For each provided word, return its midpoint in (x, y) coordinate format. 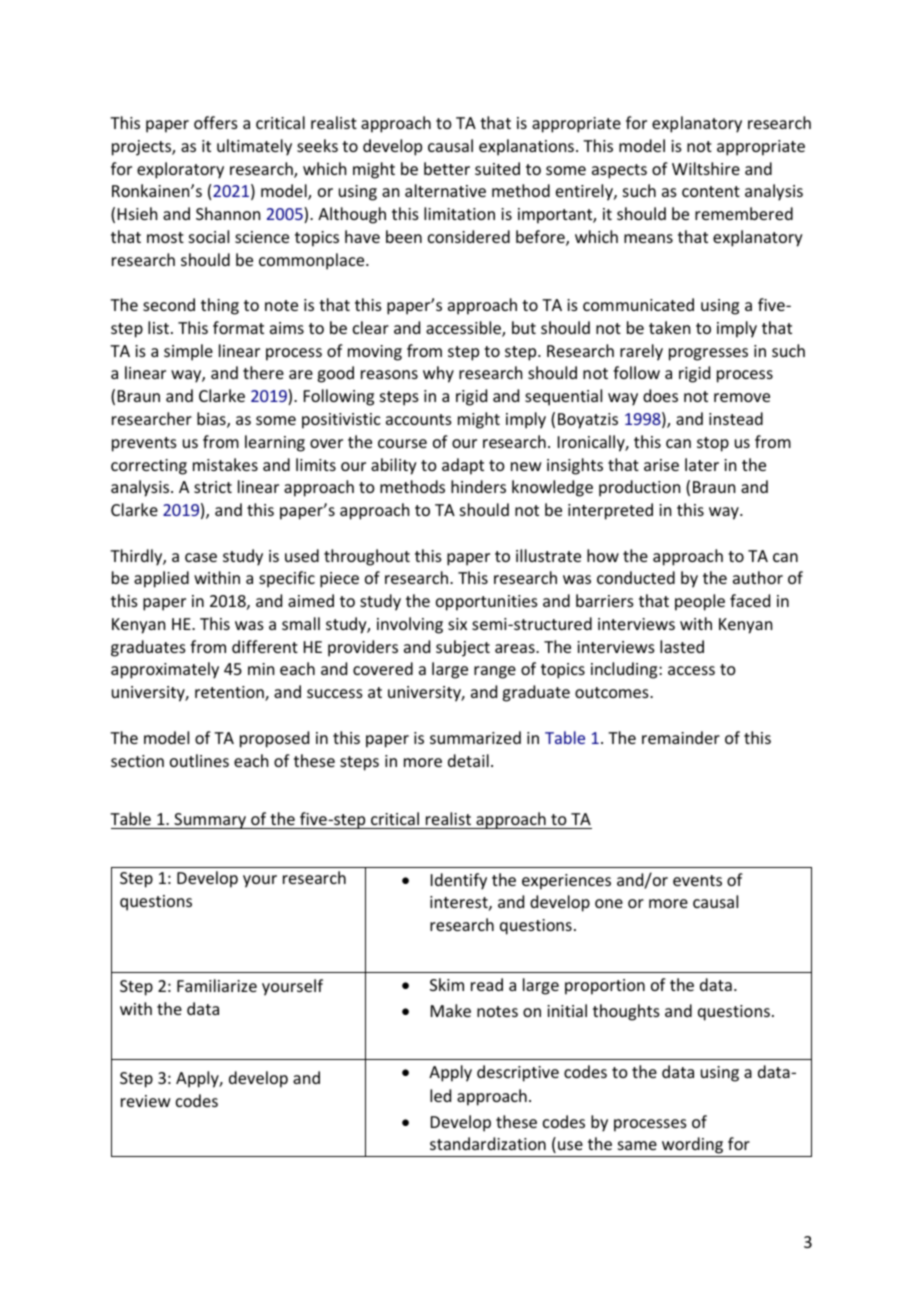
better (447, 168)
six (457, 624)
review (146, 1101)
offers (216, 122)
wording (692, 1145)
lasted (682, 646)
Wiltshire (706, 168)
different (265, 646)
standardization (488, 1143)
